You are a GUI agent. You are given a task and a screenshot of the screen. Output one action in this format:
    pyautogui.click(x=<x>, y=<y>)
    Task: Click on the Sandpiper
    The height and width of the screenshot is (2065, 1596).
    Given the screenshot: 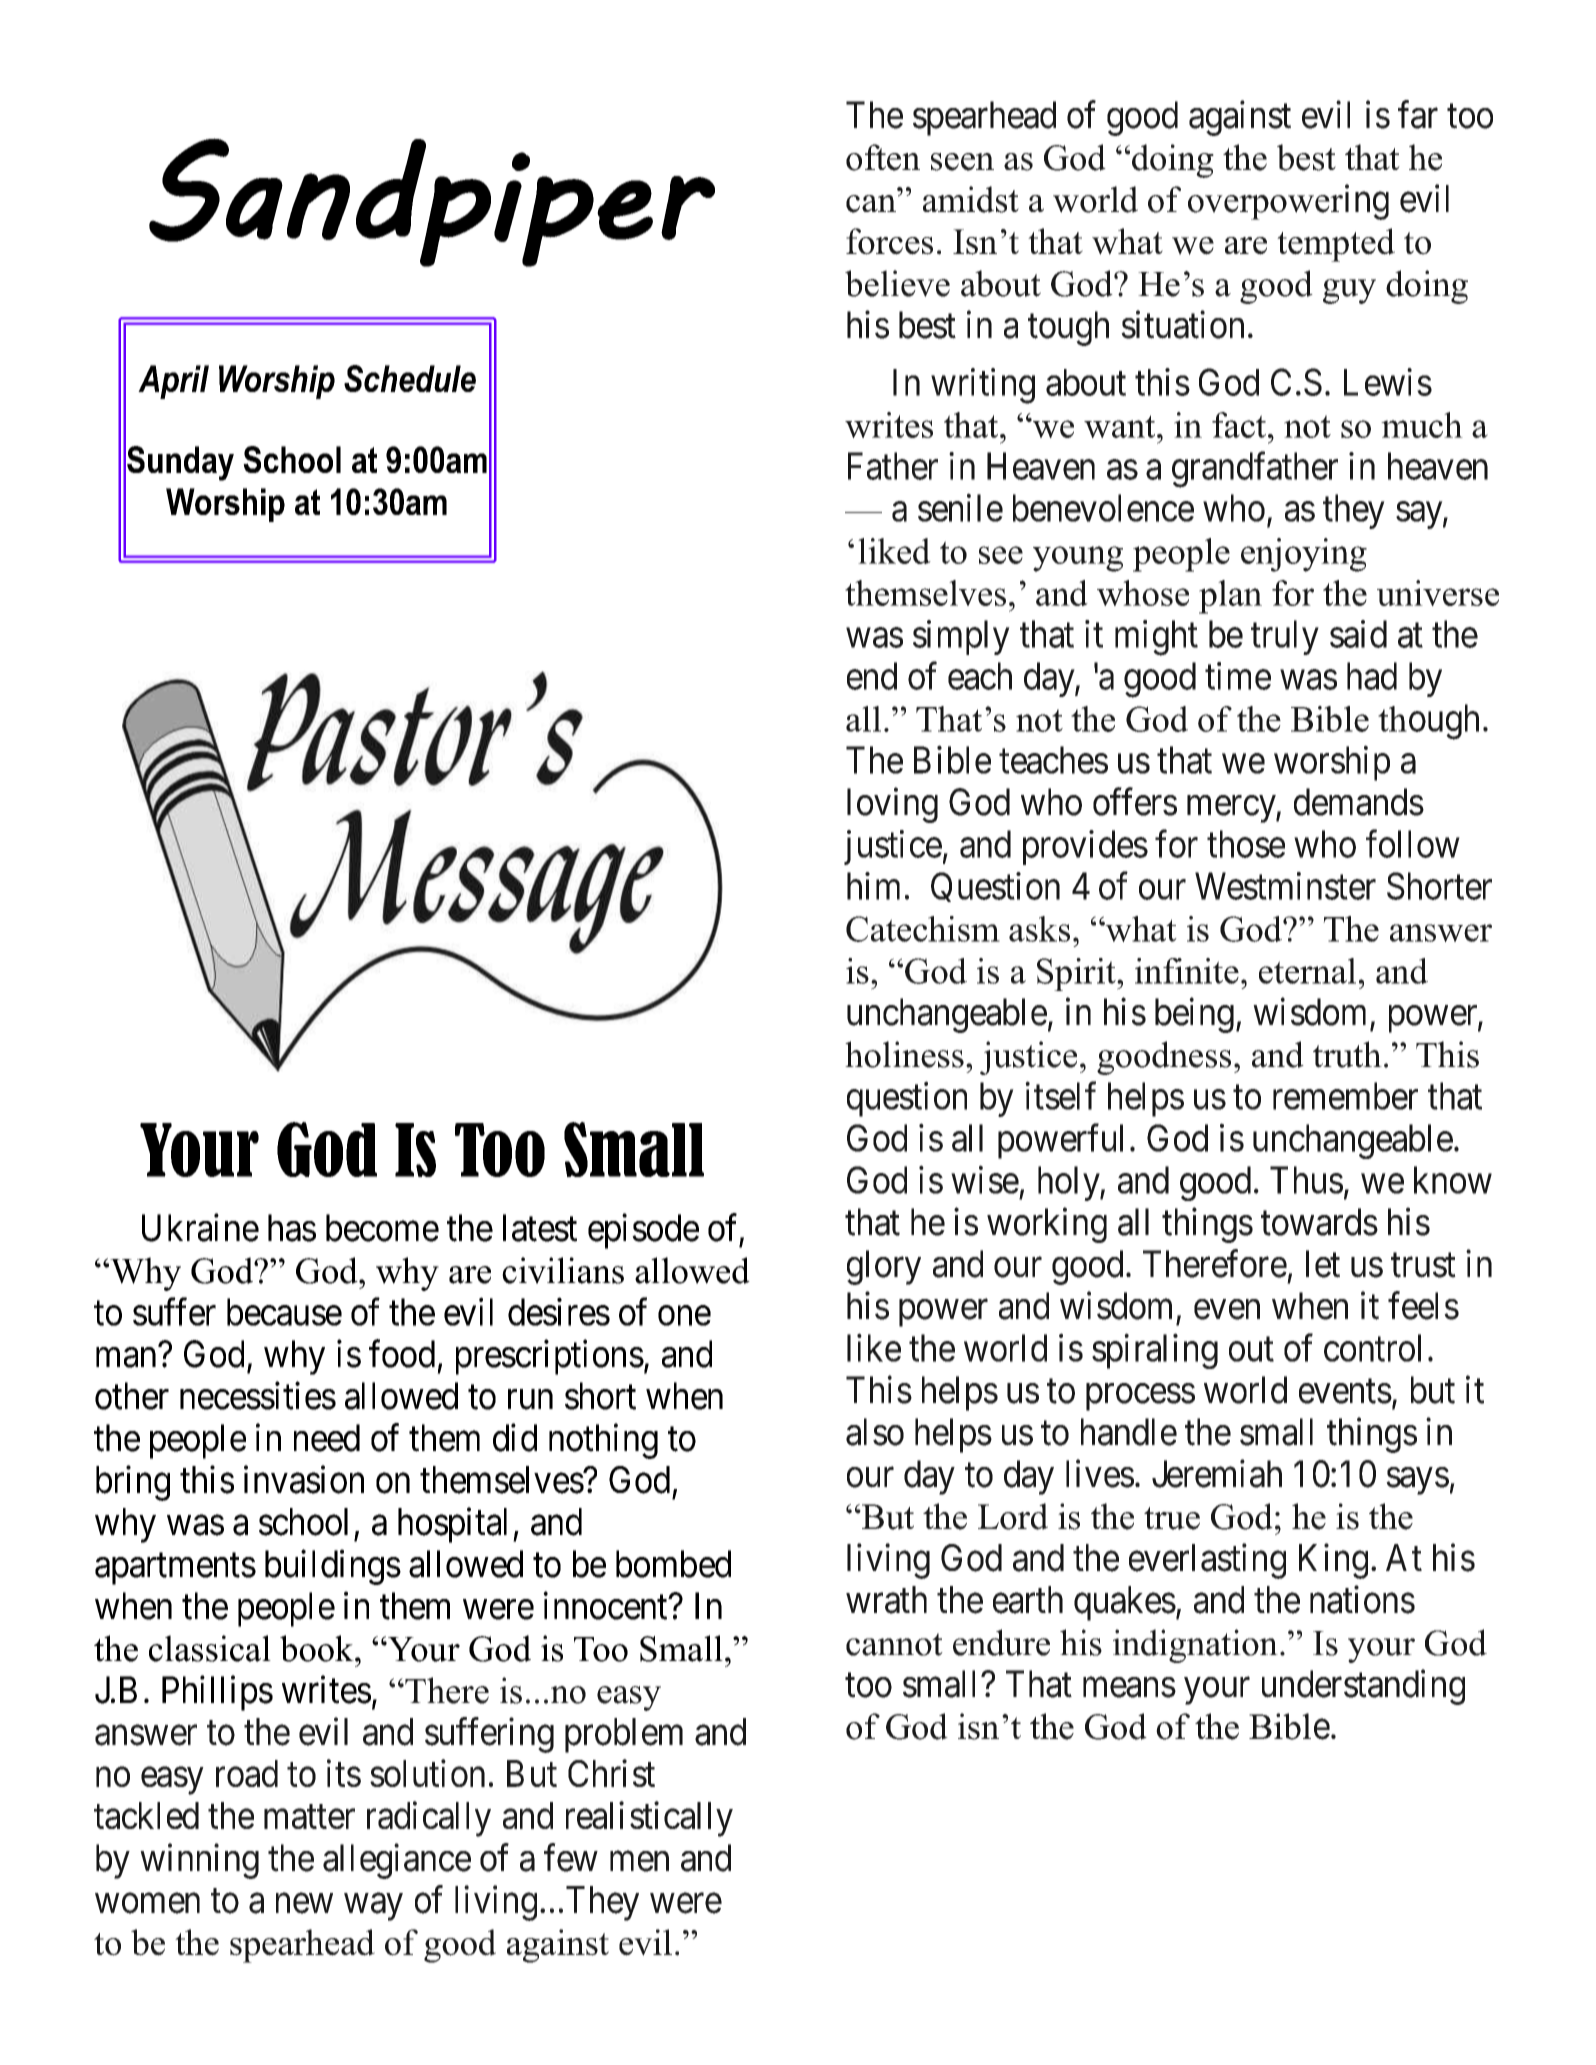 What is the action you would take?
    pyautogui.click(x=432, y=202)
